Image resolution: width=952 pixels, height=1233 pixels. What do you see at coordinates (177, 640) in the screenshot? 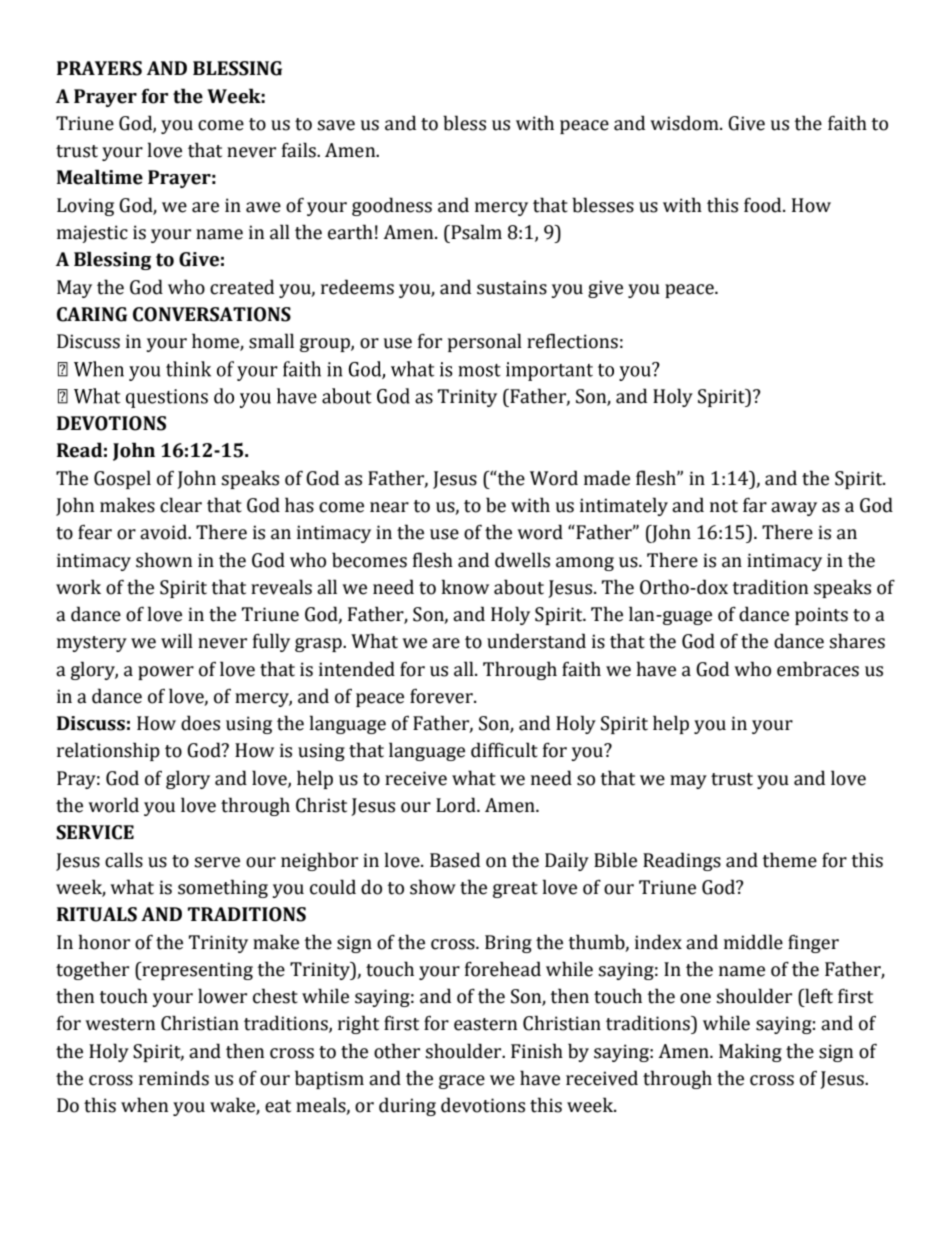
I see `will` at bounding box center [177, 640].
